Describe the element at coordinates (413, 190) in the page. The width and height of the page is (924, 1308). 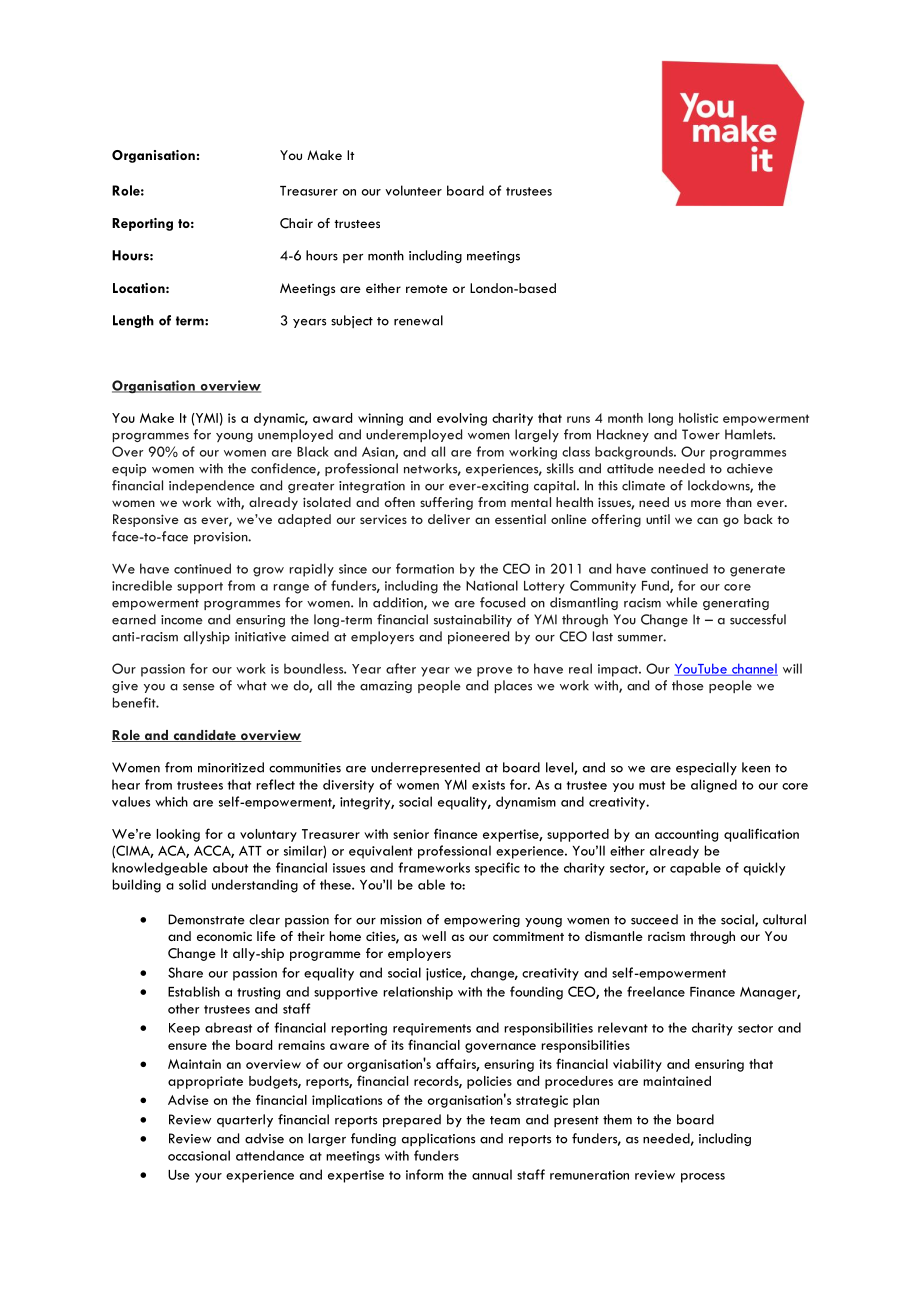
I see `volunteer` at that location.
